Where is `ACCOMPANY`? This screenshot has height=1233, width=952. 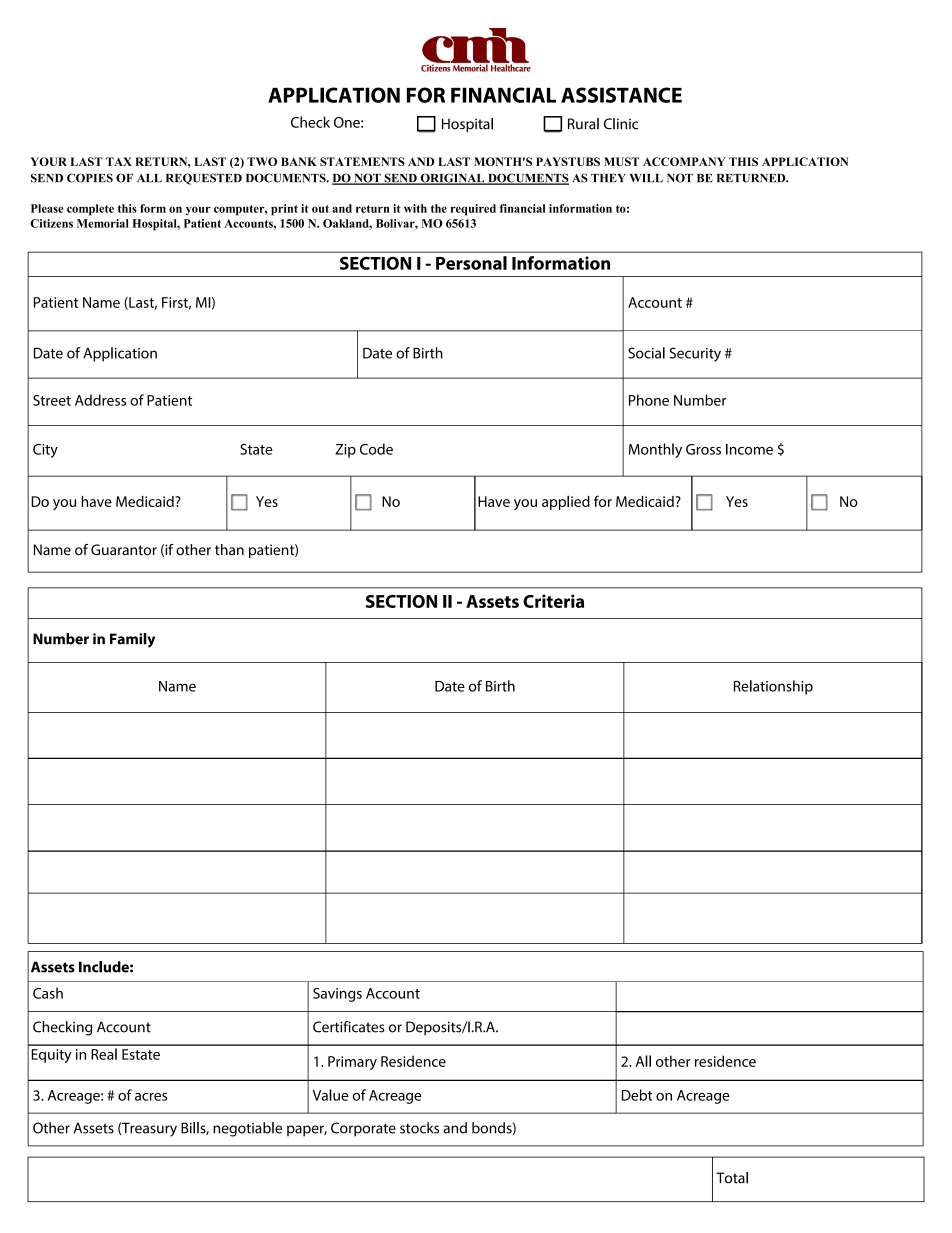 ACCOMPANY is located at coordinates (684, 161).
